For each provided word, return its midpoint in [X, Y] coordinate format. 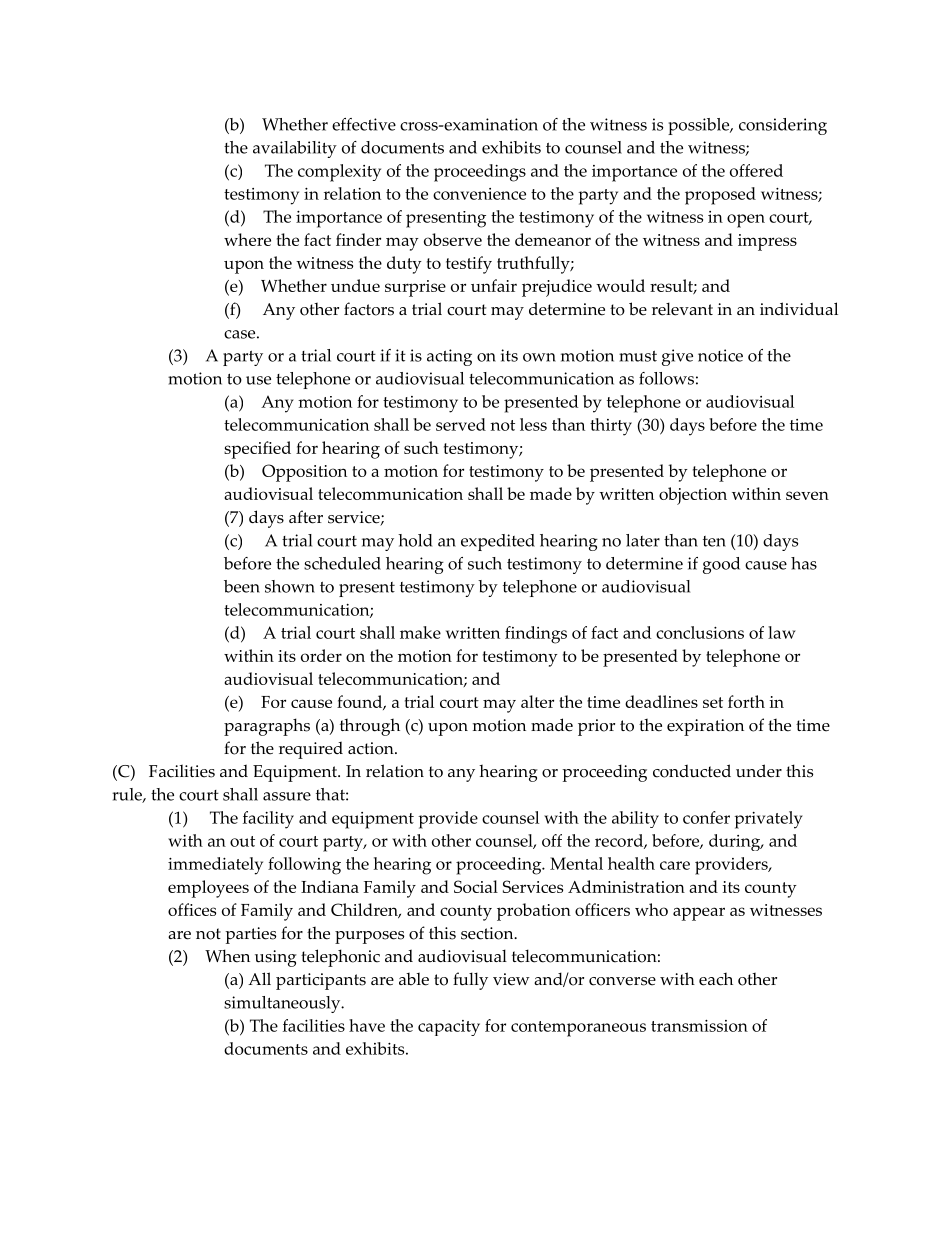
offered [756, 170]
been [242, 586]
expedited [498, 542]
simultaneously [283, 1004]
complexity [339, 173]
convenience [479, 194]
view [511, 979]
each [716, 979]
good [721, 565]
